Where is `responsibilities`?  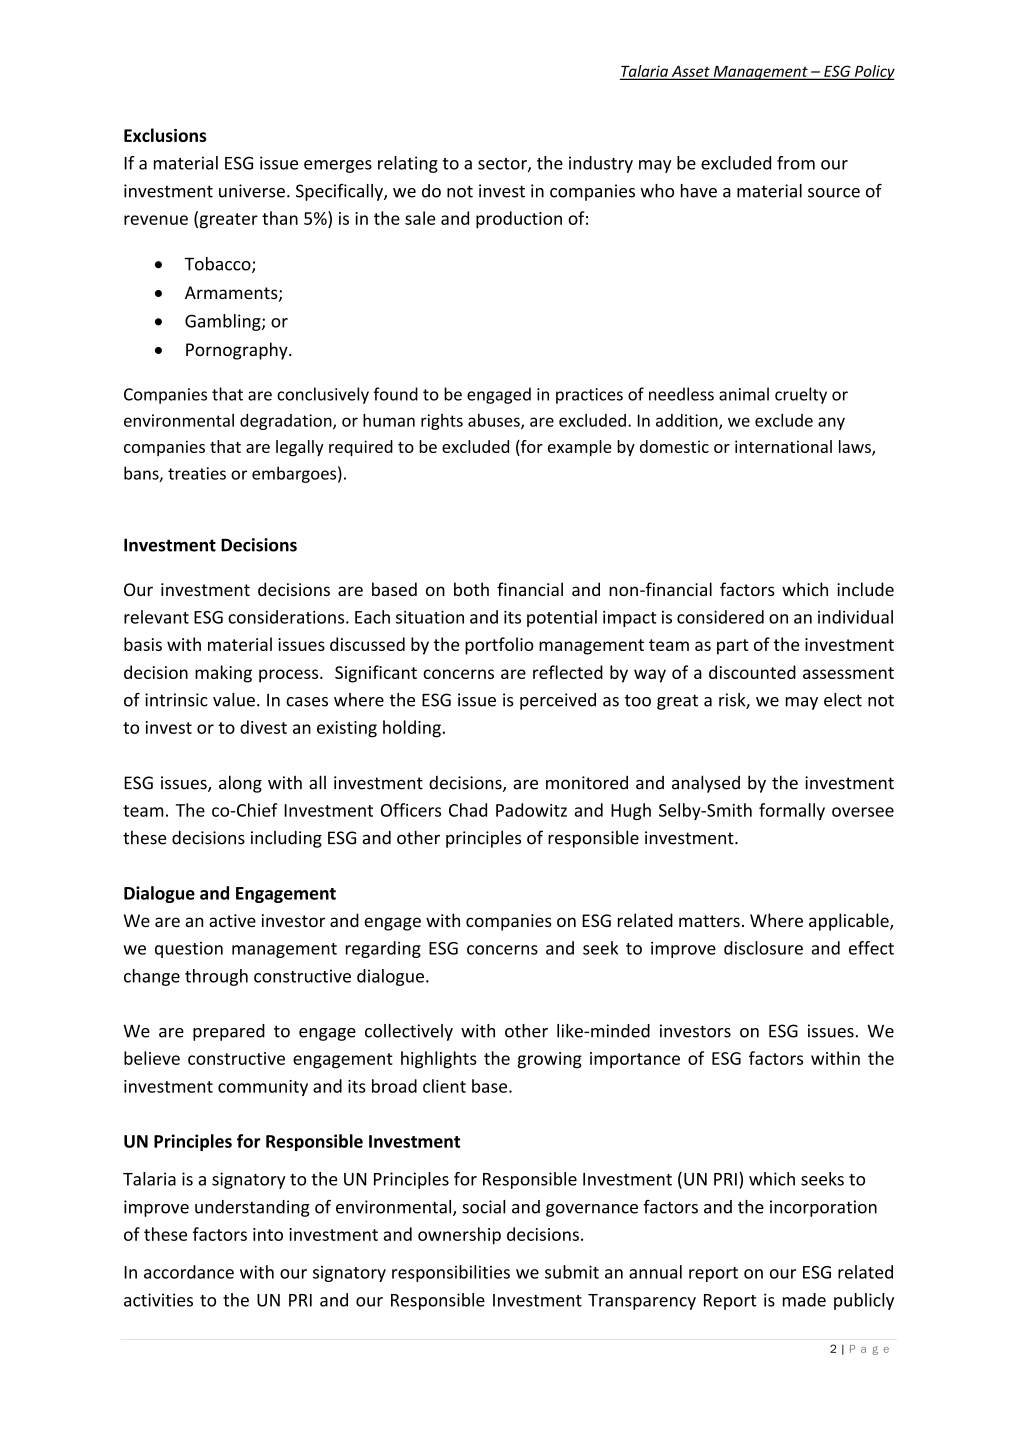
responsibilities is located at coordinates (451, 1273).
